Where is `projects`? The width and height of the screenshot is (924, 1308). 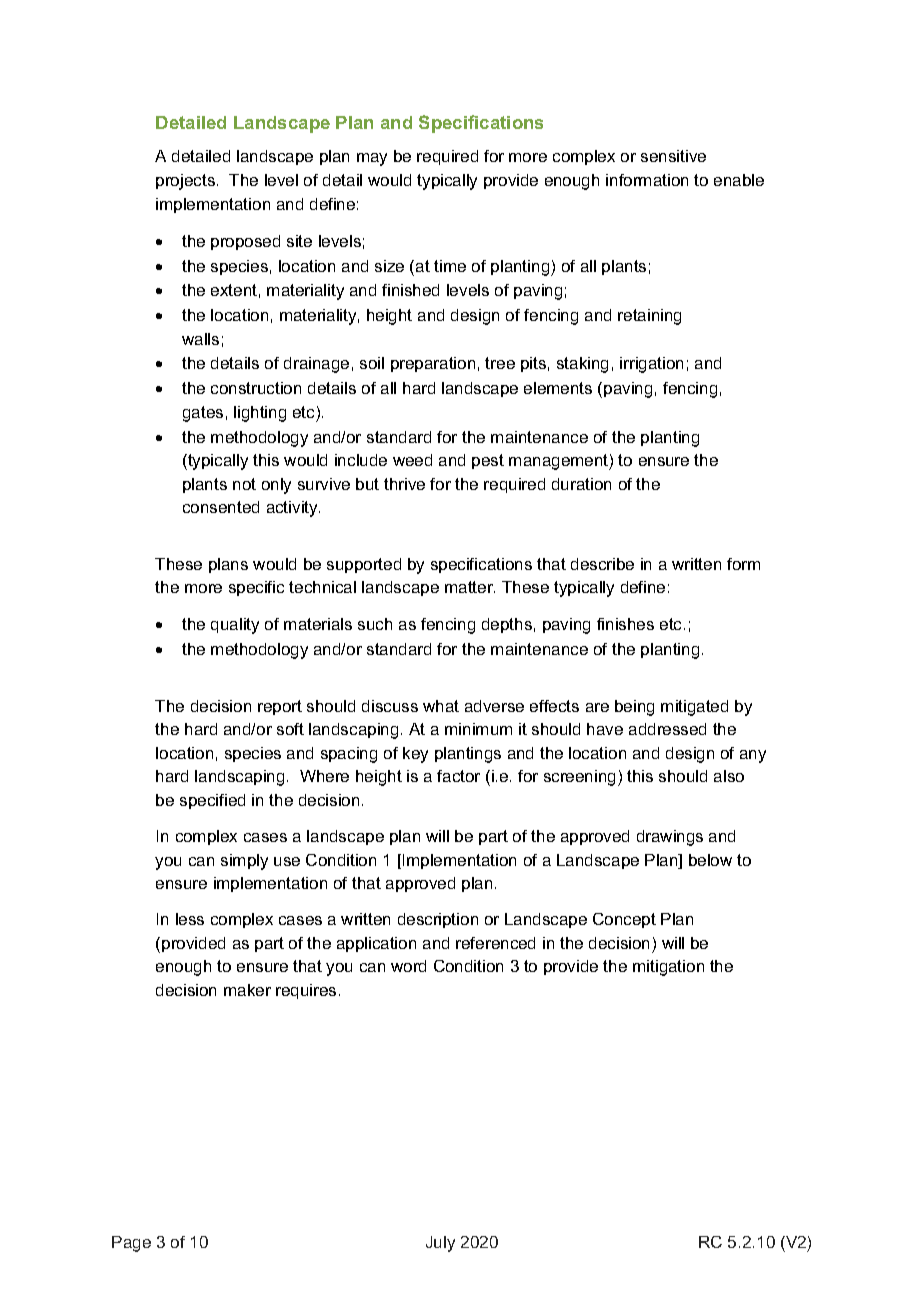
projects is located at coordinates (185, 182).
